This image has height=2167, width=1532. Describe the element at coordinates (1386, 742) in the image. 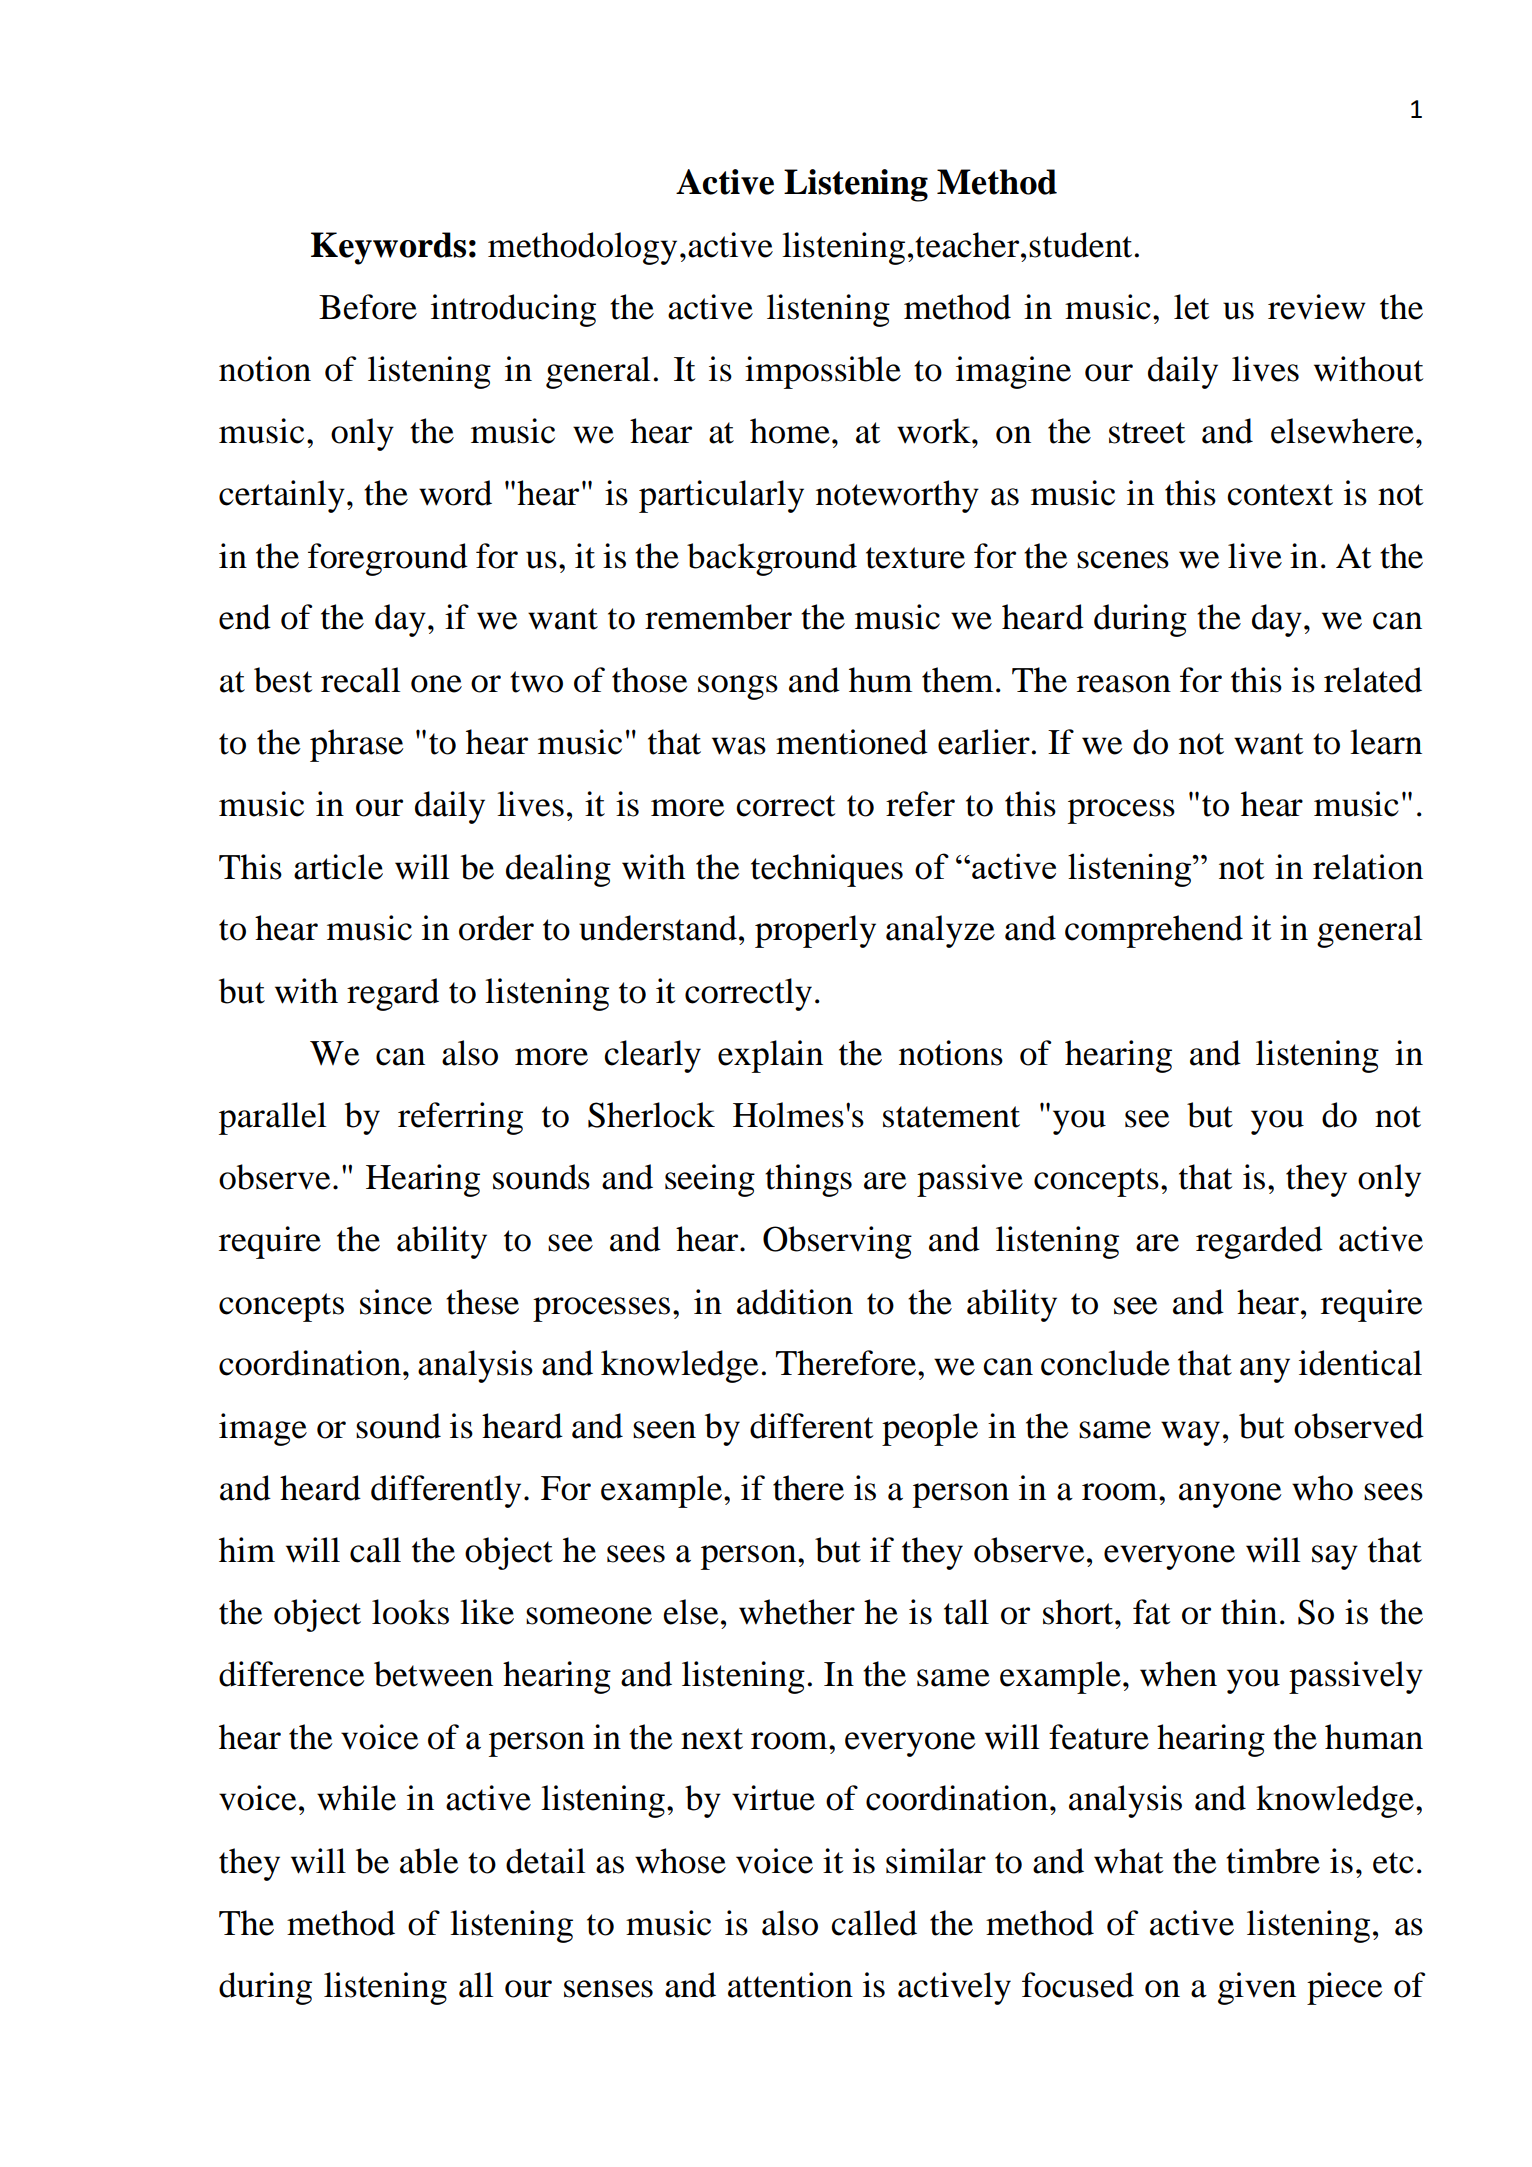

I see `learn` at that location.
